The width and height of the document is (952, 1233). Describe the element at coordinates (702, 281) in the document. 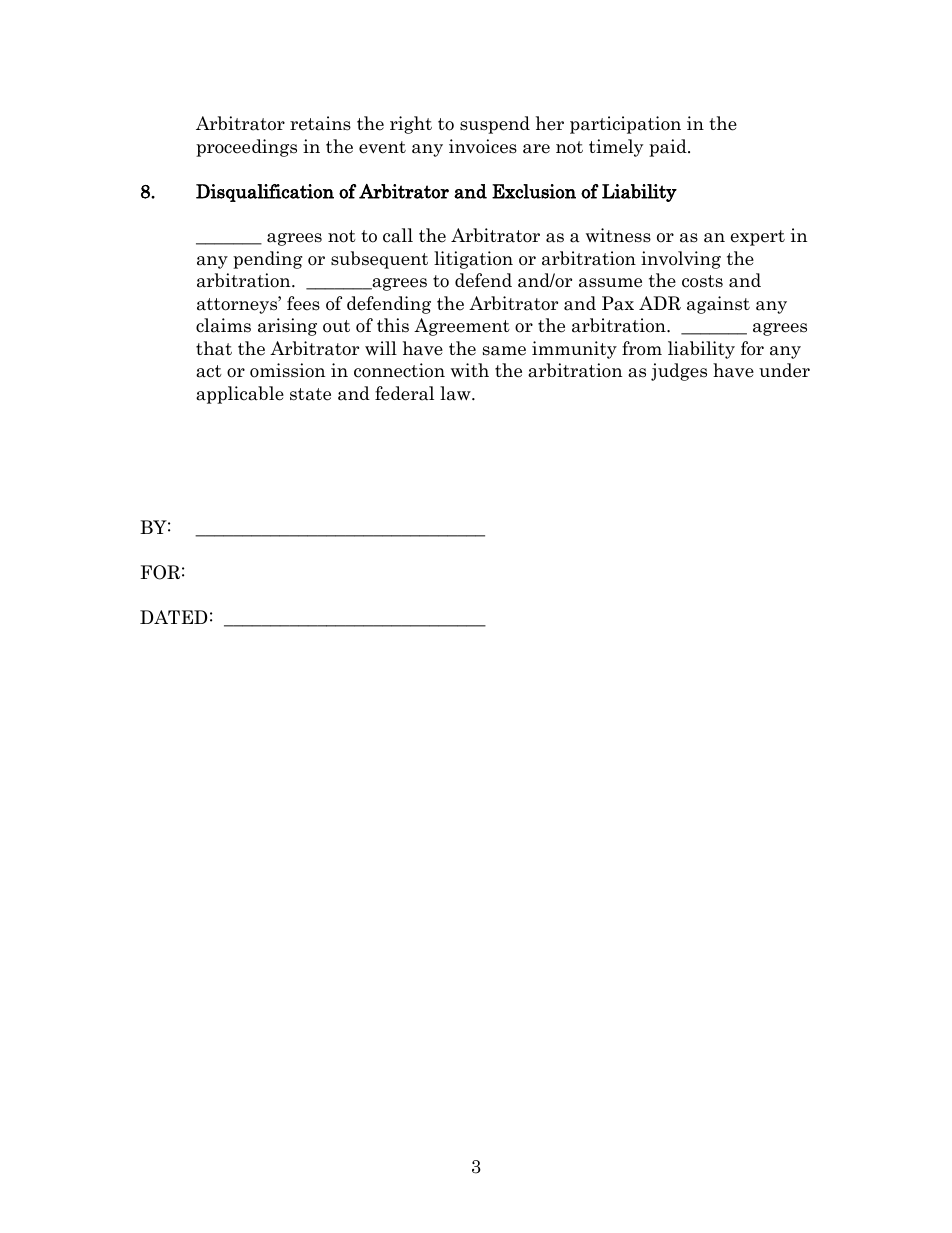

I see `costs` at that location.
